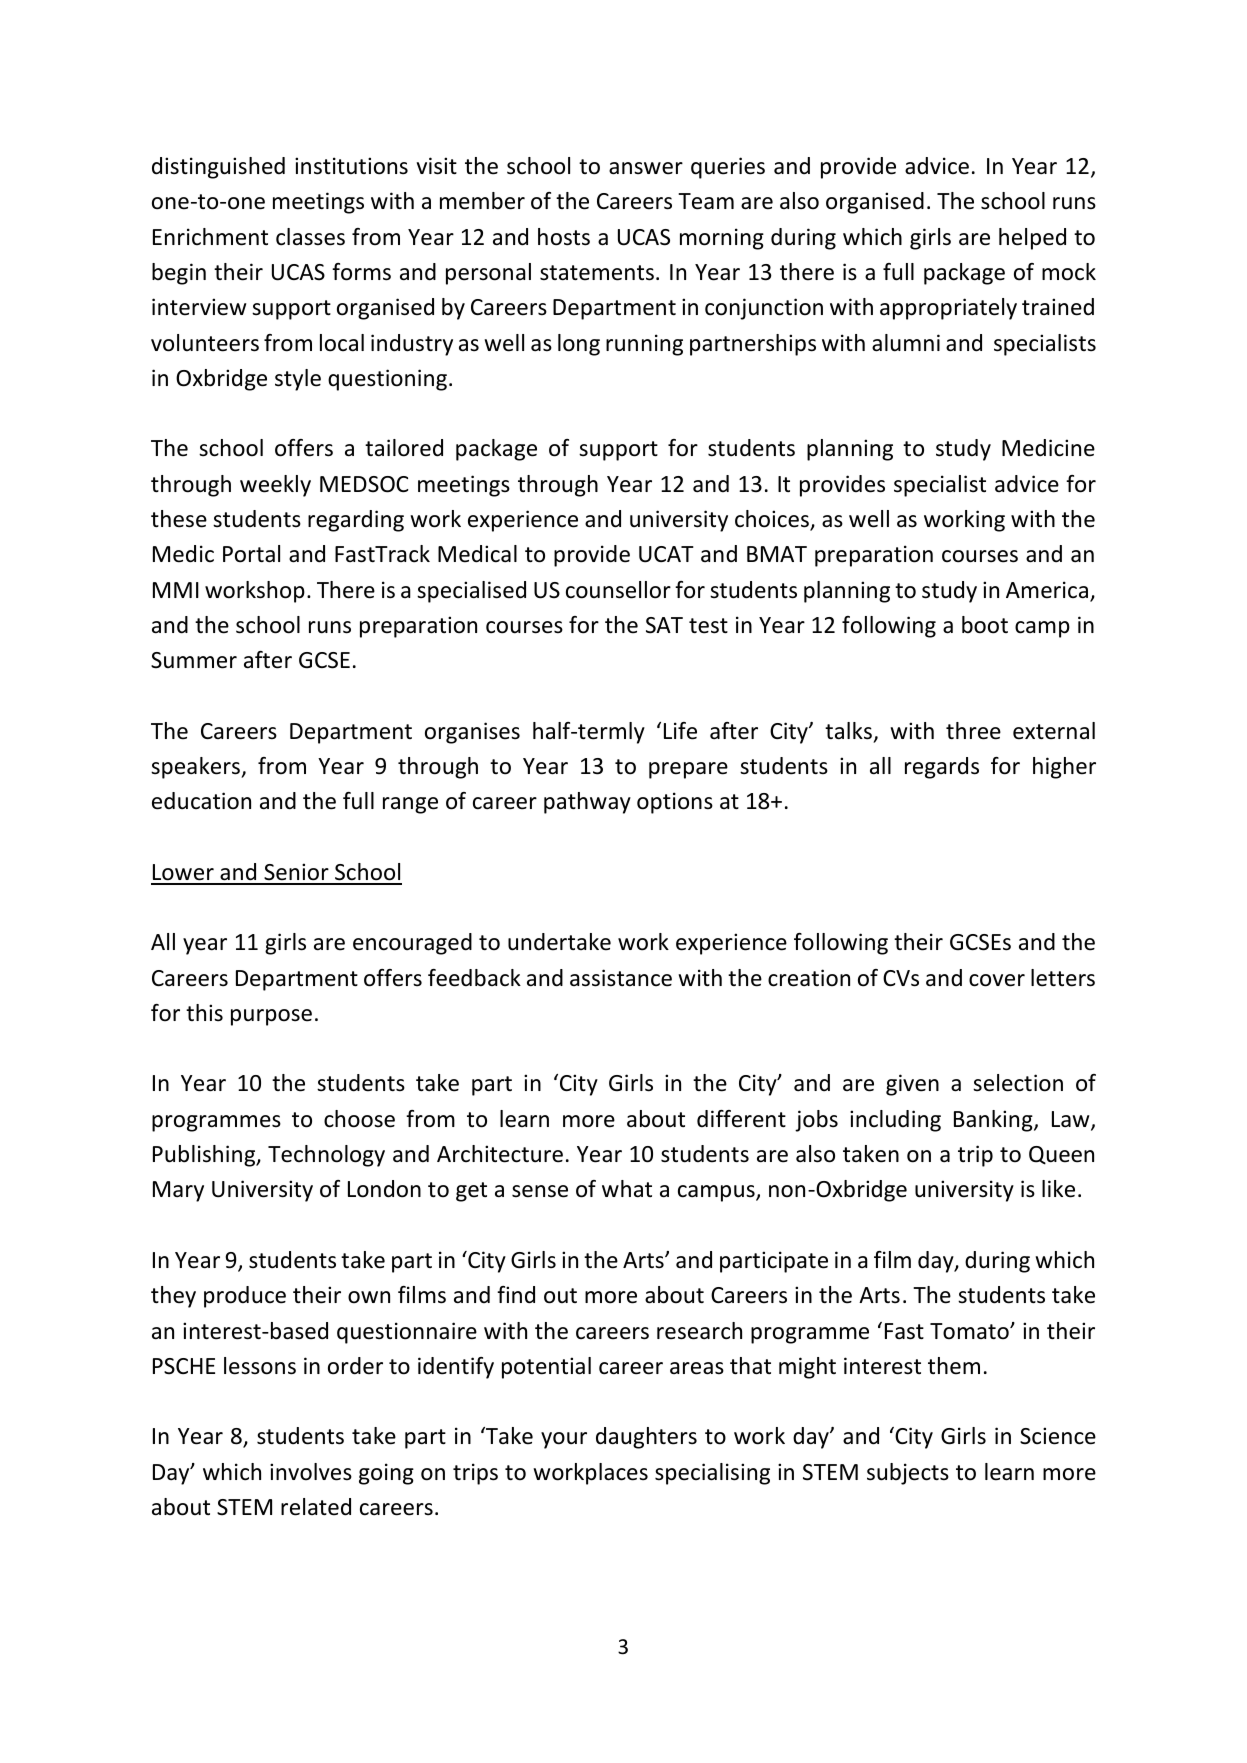  What do you see at coordinates (310, 237) in the image?
I see `classes` at bounding box center [310, 237].
